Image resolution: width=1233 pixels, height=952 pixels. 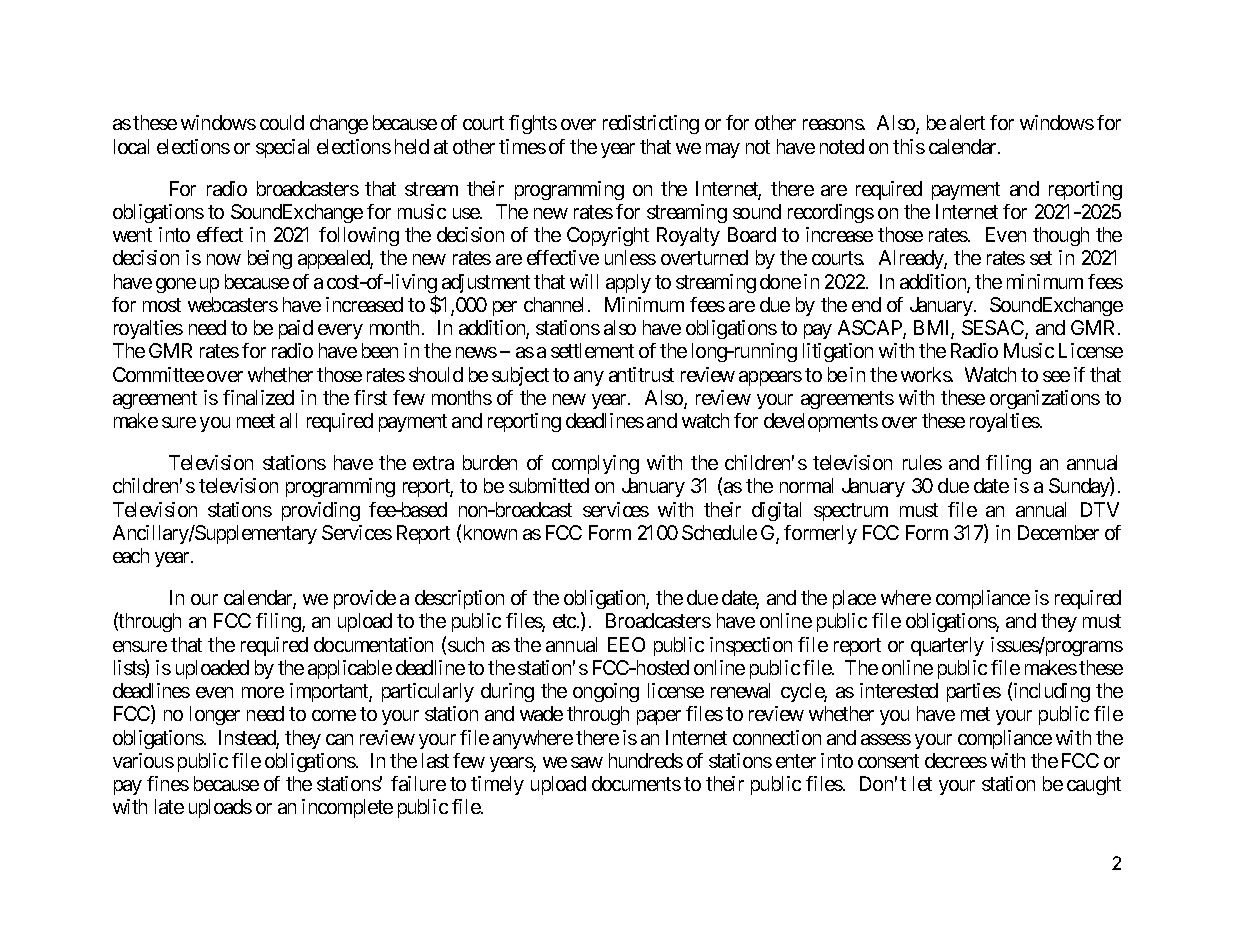 What do you see at coordinates (373, 644) in the image?
I see `documentation` at bounding box center [373, 644].
